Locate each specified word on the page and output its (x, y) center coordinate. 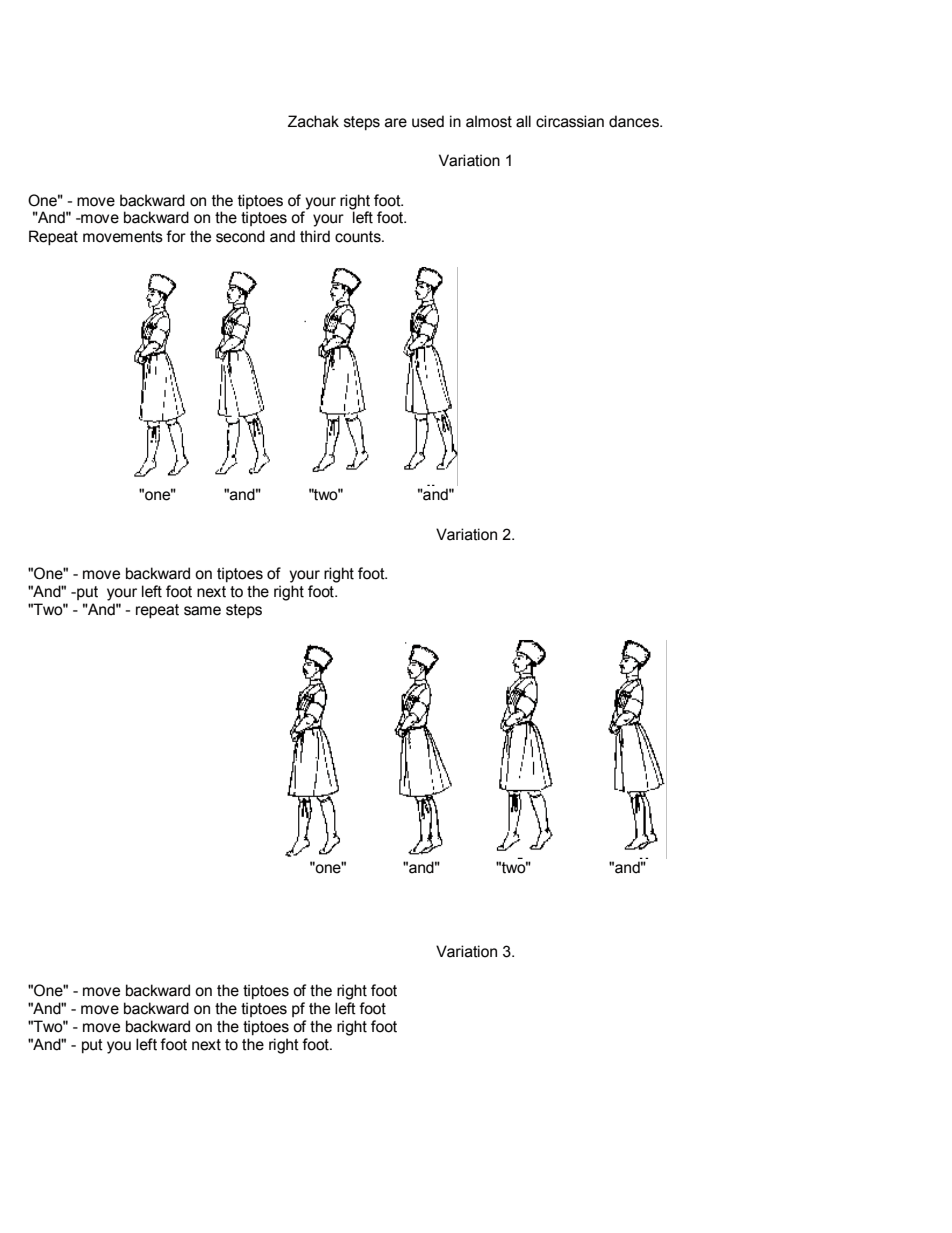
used (428, 121)
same (202, 611)
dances (635, 121)
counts (359, 237)
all (523, 121)
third (315, 236)
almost (489, 121)
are (396, 123)
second (240, 236)
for (176, 236)
